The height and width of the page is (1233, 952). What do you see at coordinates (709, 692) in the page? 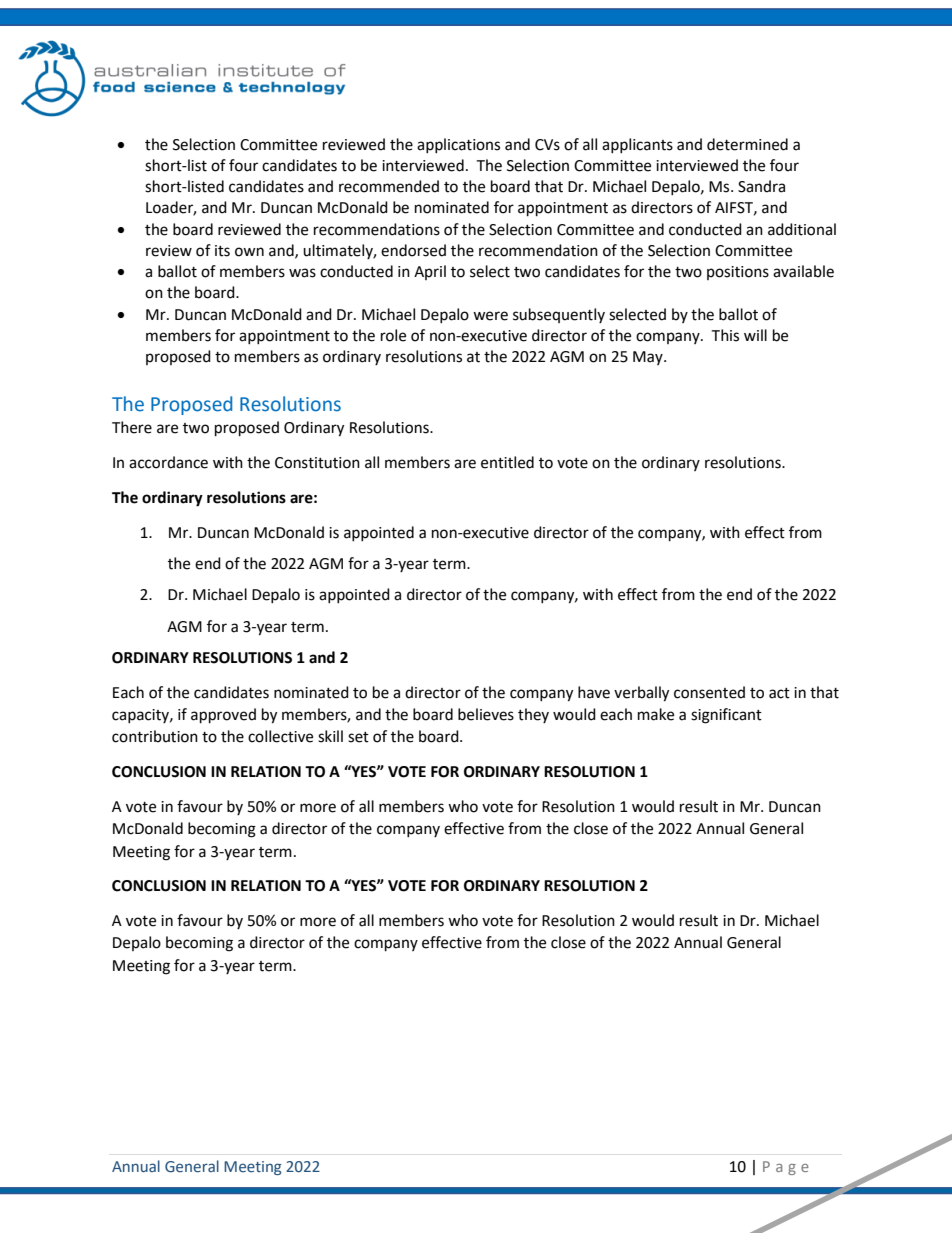
I see `consented` at bounding box center [709, 692].
